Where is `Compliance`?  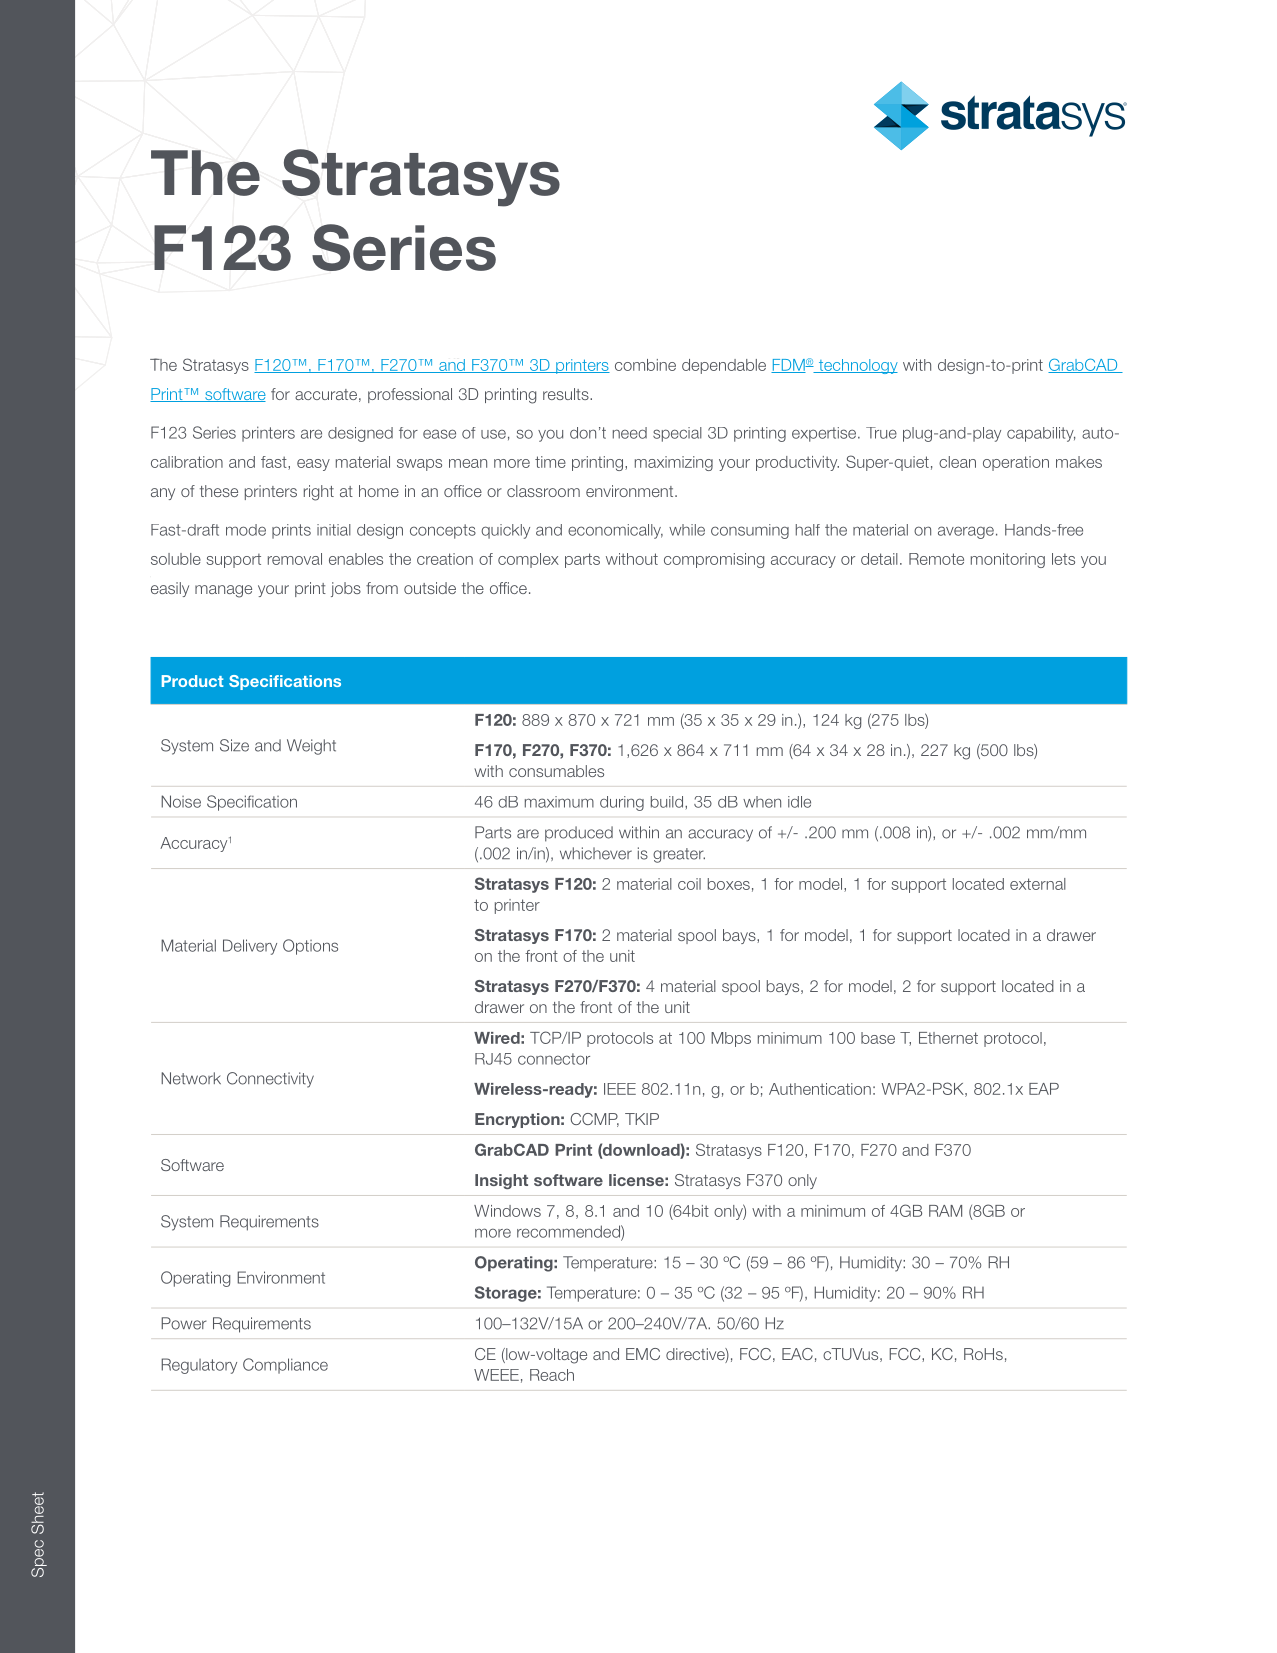
Compliance is located at coordinates (285, 1366).
